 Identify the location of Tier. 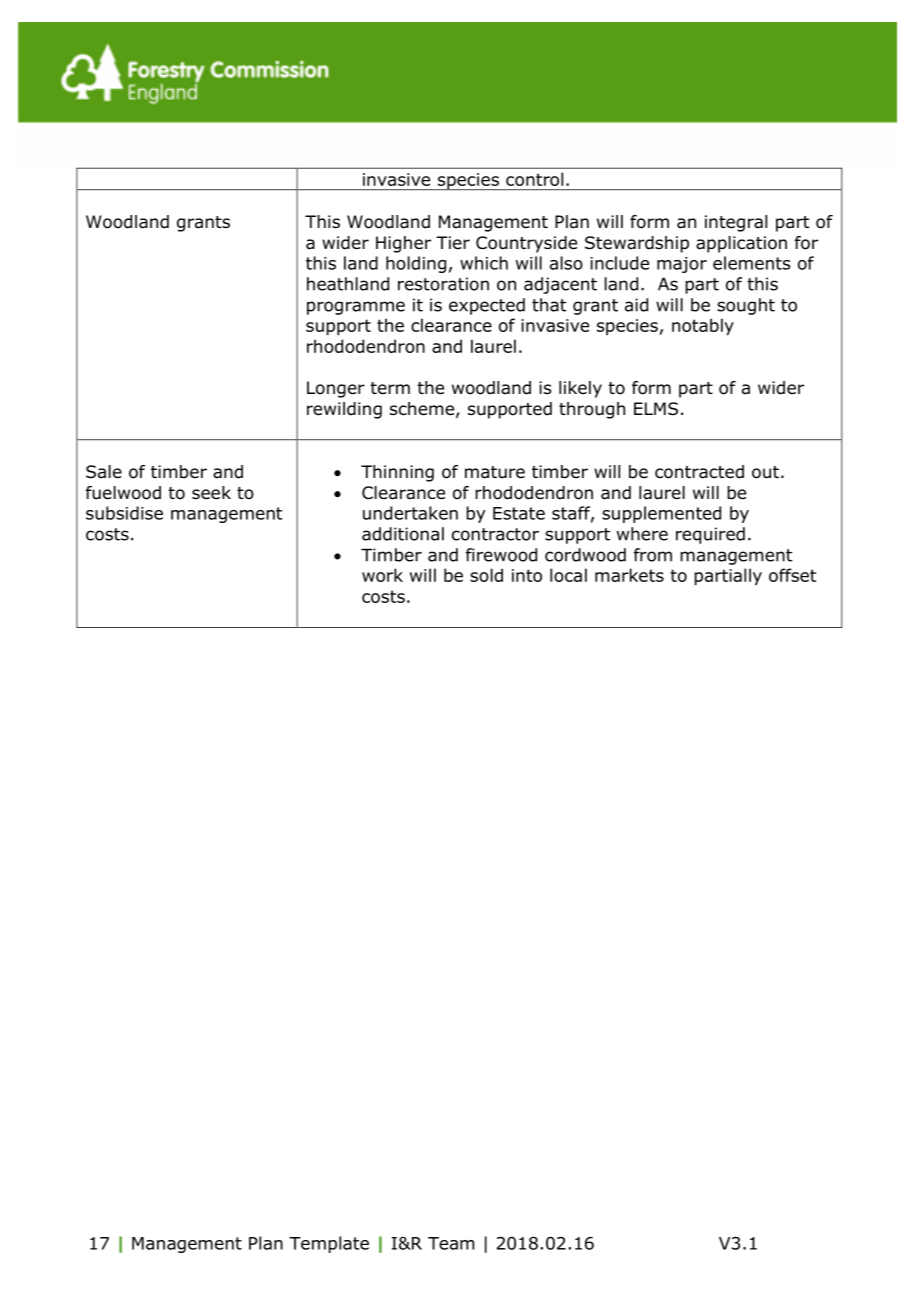
(453, 243).
